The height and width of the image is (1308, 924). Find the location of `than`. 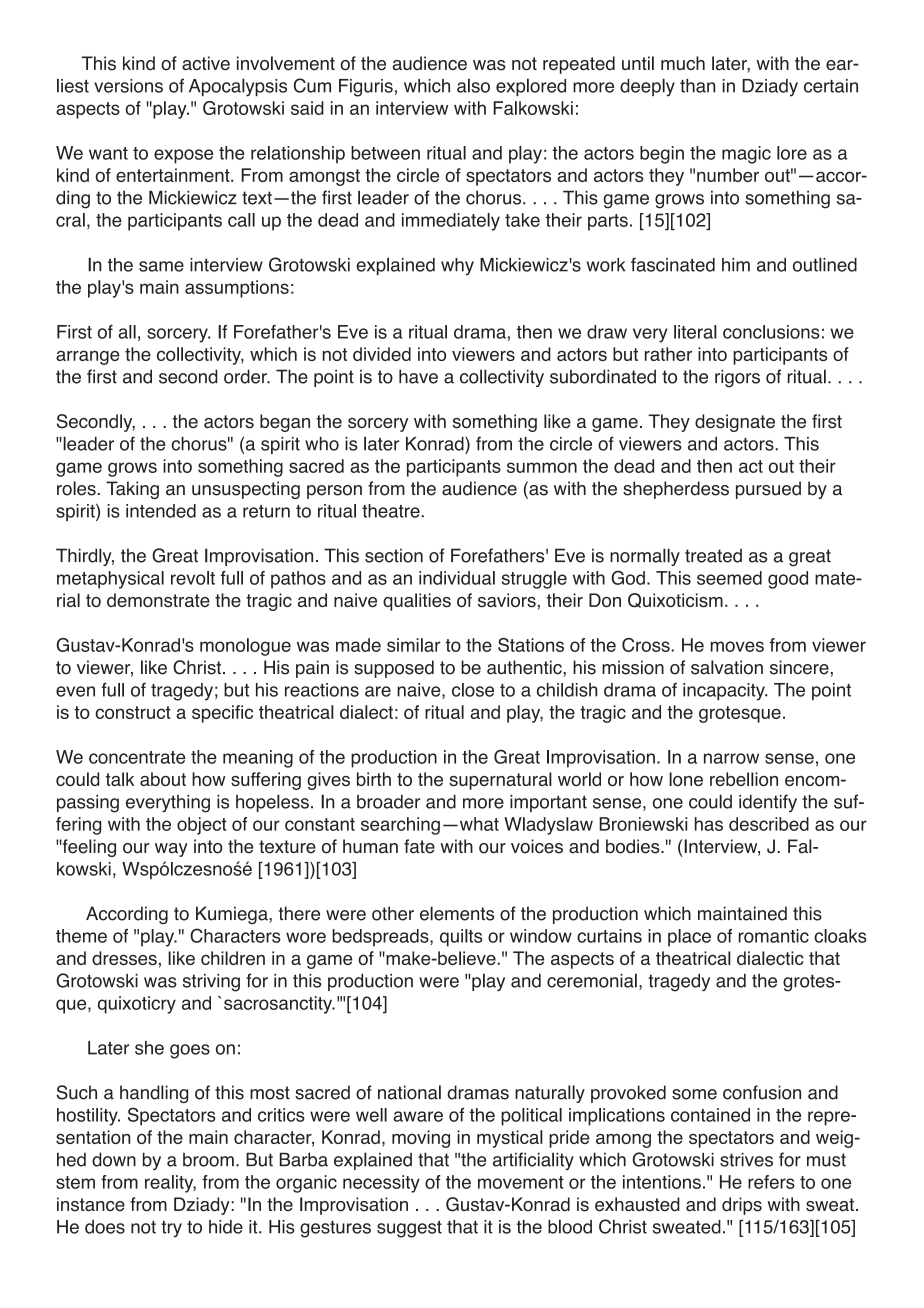

than is located at coordinates (697, 86).
